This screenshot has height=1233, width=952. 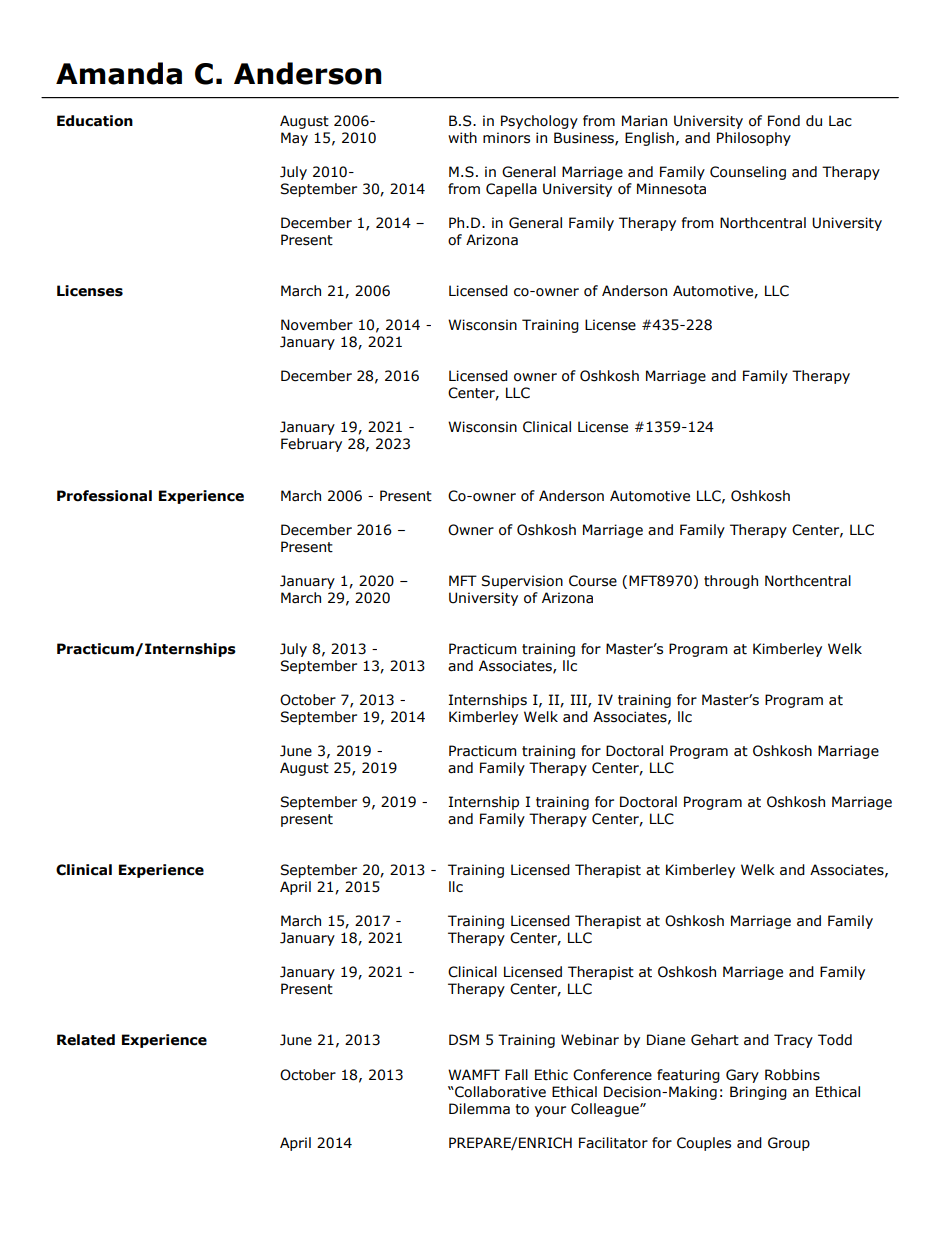 What do you see at coordinates (104, 496) in the screenshot?
I see `Professional` at bounding box center [104, 496].
